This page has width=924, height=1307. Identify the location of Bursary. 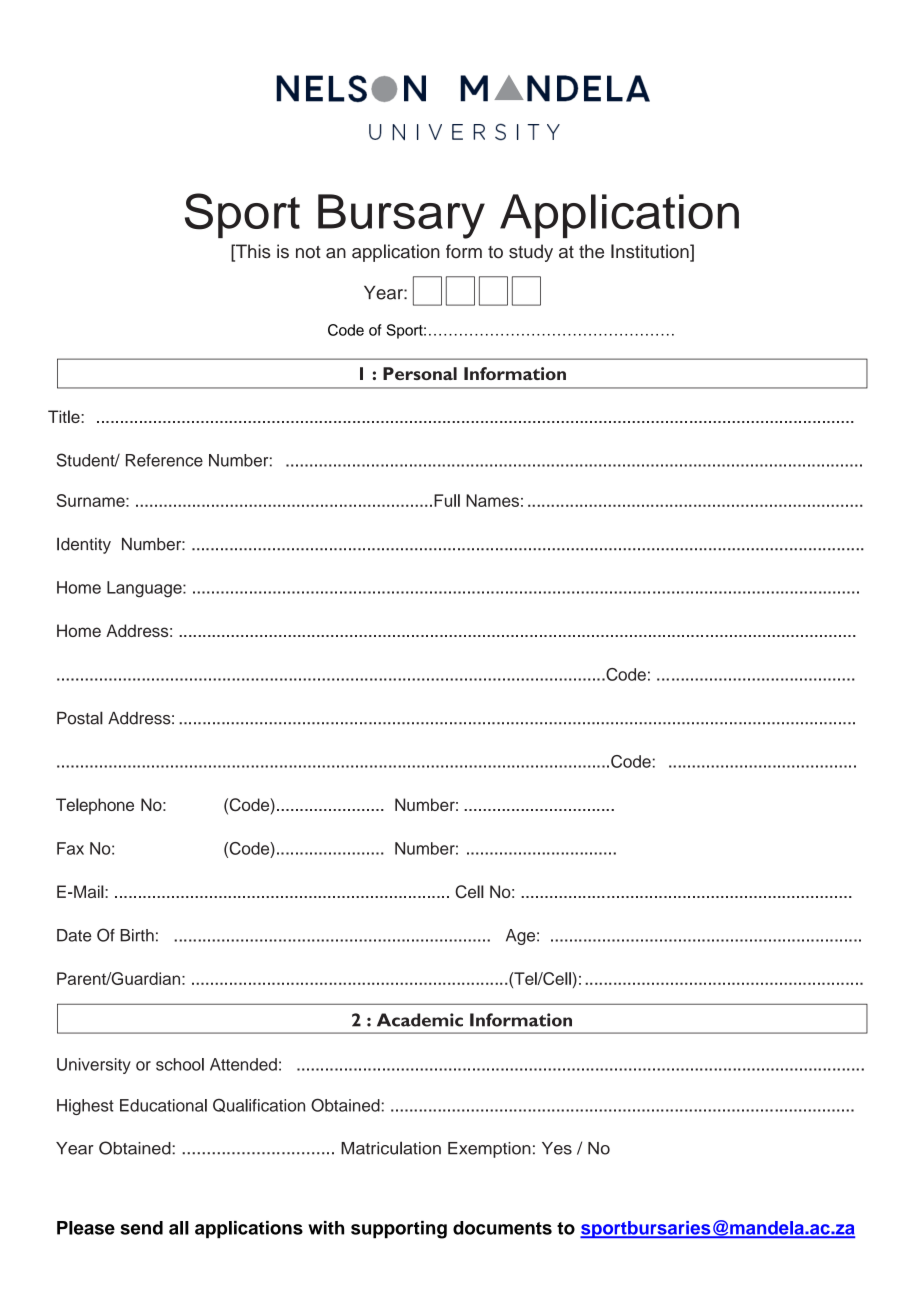
(401, 216).
